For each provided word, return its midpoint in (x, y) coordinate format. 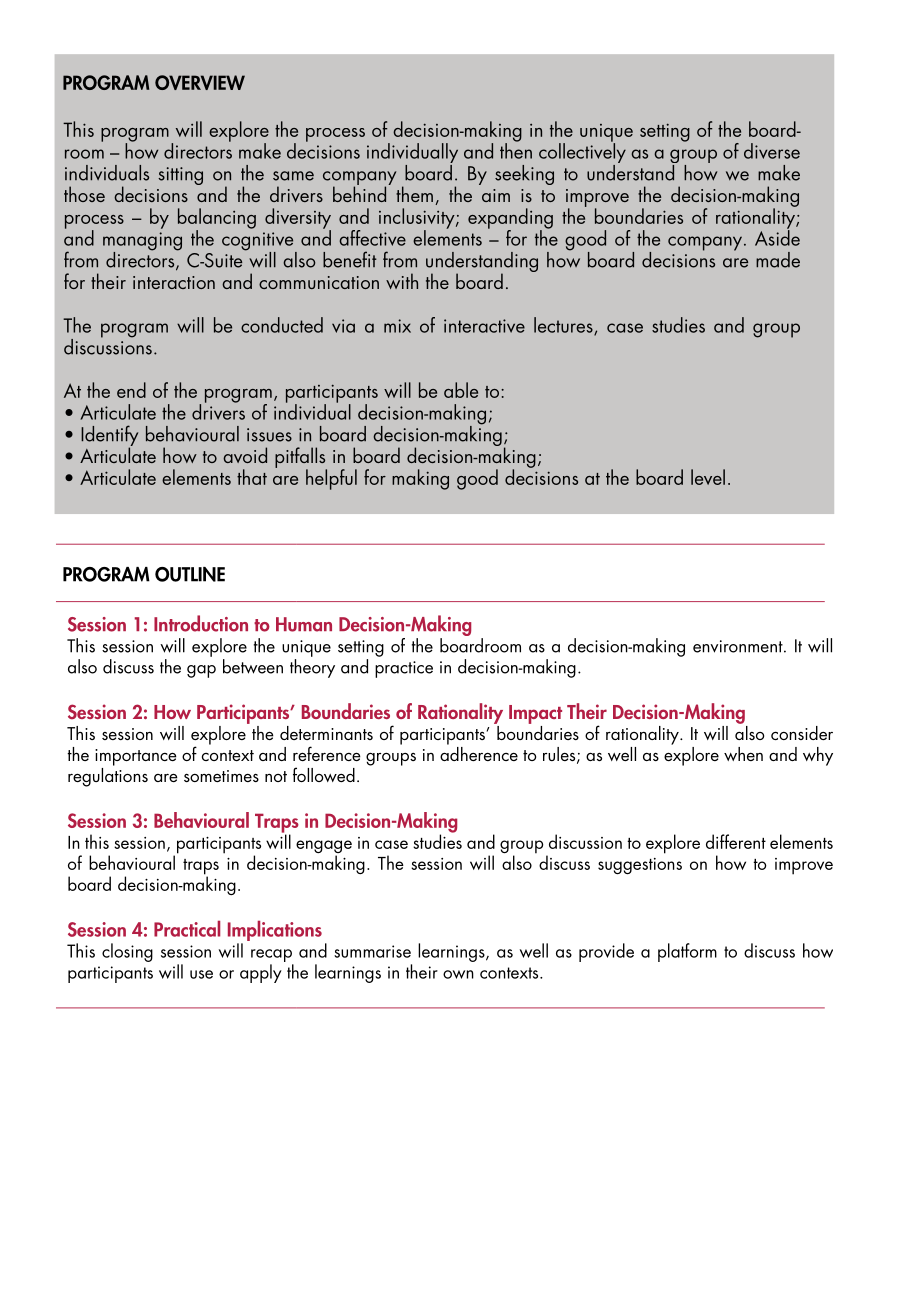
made (778, 260)
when (743, 754)
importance (136, 757)
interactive (484, 326)
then (516, 150)
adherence (479, 752)
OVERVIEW (200, 82)
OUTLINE (190, 574)
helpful (331, 479)
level (708, 477)
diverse (772, 151)
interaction (174, 282)
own (458, 974)
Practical (187, 928)
